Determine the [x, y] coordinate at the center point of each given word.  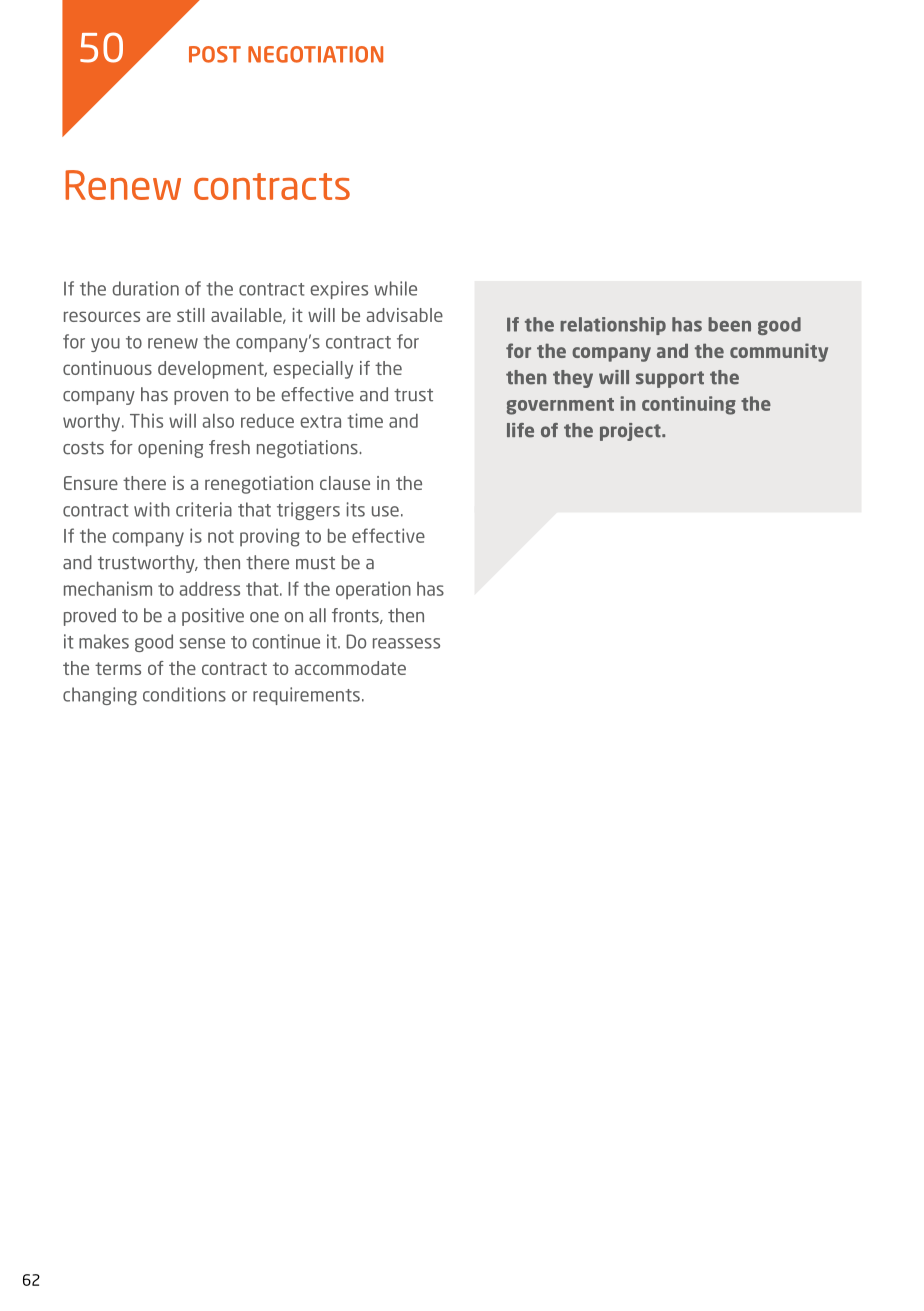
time [365, 420]
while [395, 288]
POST [215, 54]
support [670, 379]
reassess [406, 643]
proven [201, 398]
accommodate [350, 668]
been [729, 324]
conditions [184, 694]
